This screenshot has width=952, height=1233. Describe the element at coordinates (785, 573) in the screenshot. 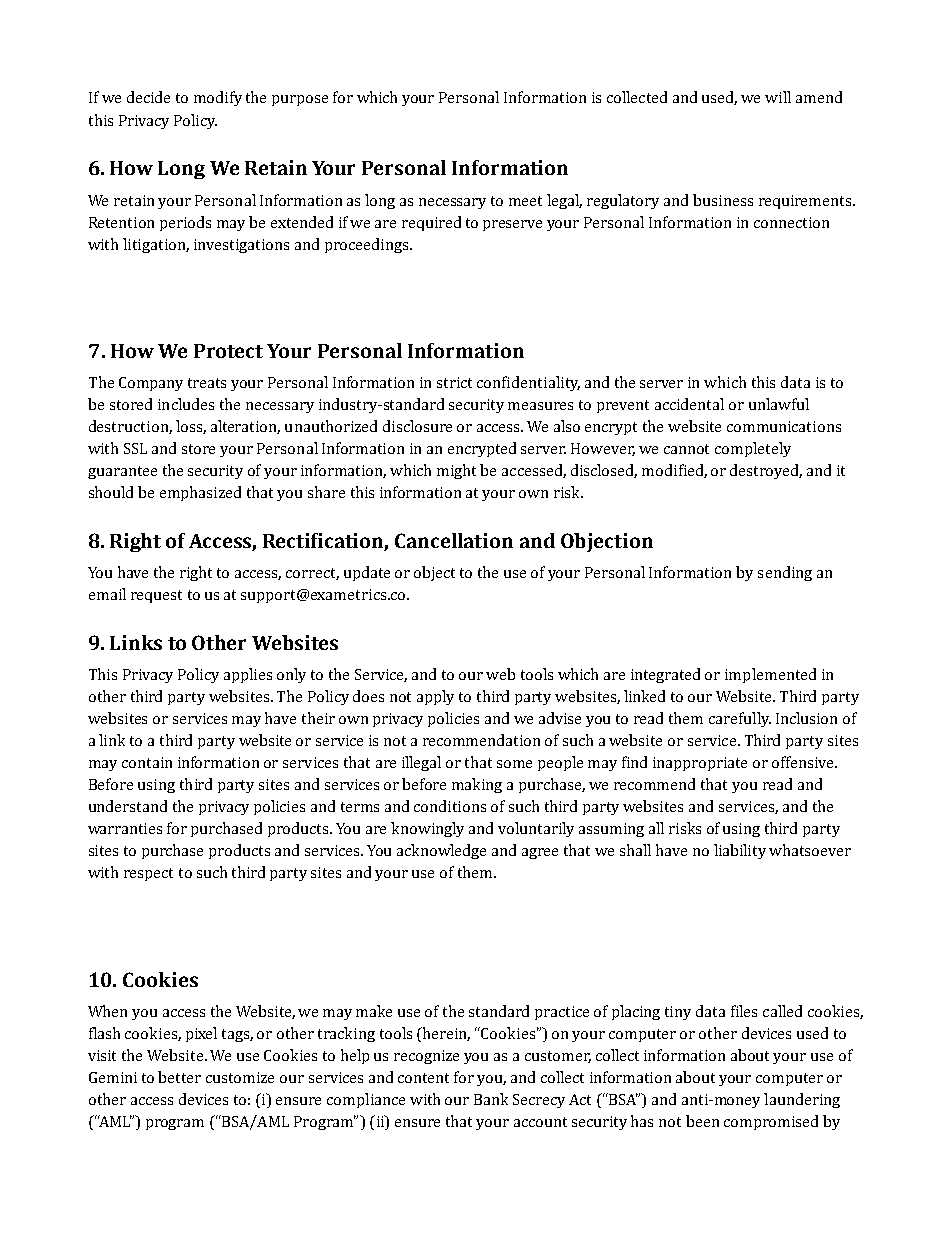

I see `sending` at that location.
